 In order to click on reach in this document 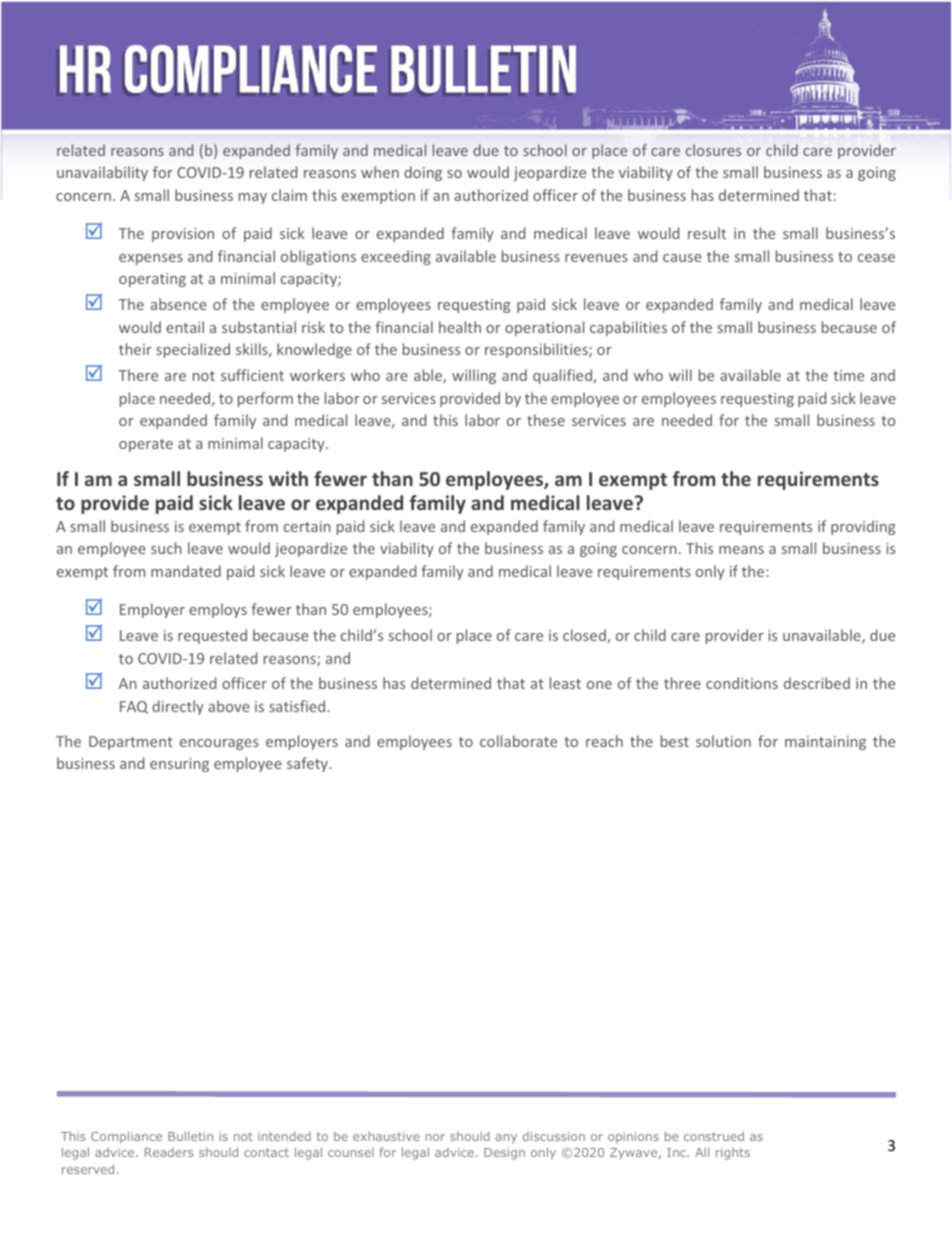, I will do `click(604, 741)`.
